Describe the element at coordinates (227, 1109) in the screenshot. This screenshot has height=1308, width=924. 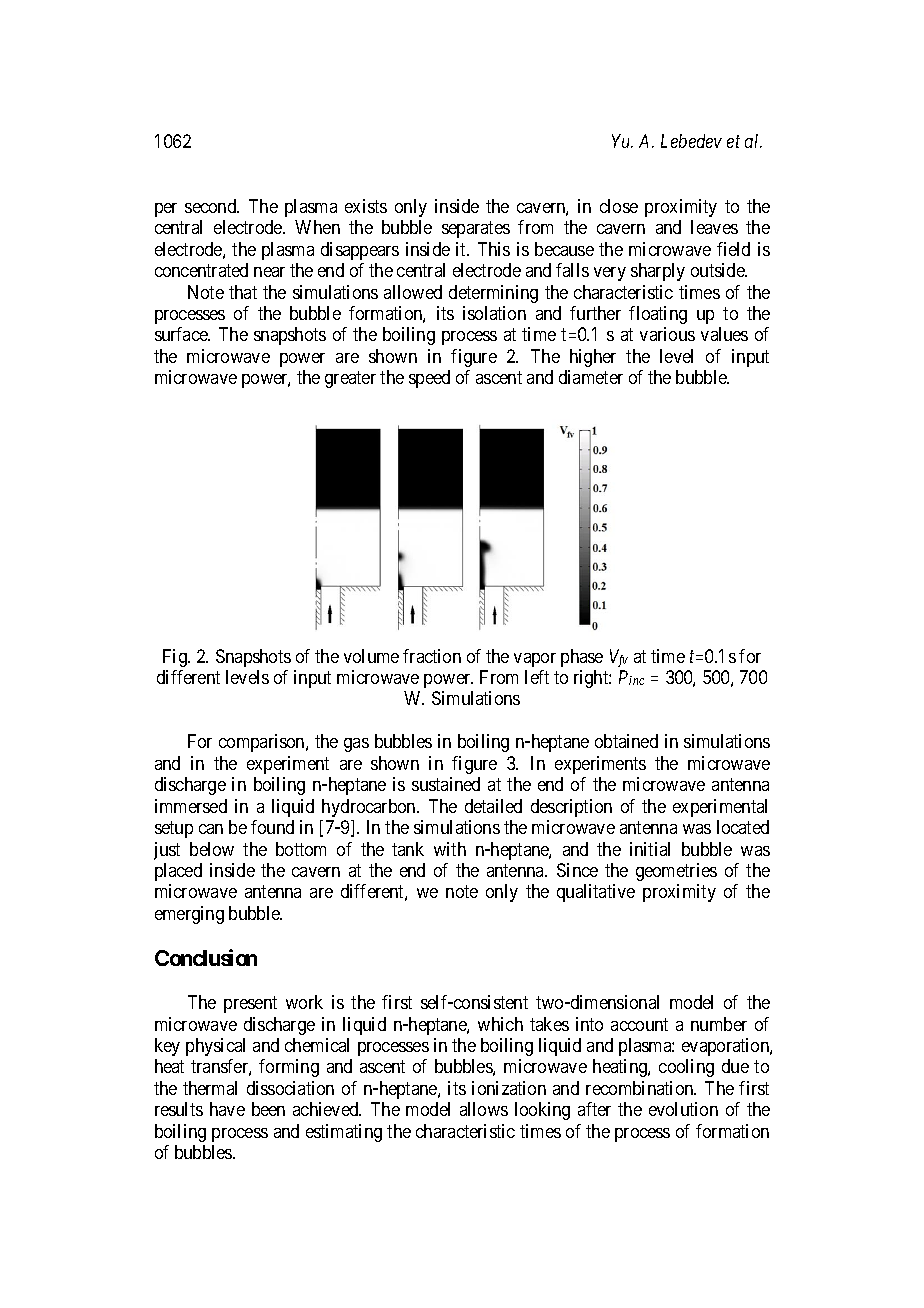
I see `have` at that location.
